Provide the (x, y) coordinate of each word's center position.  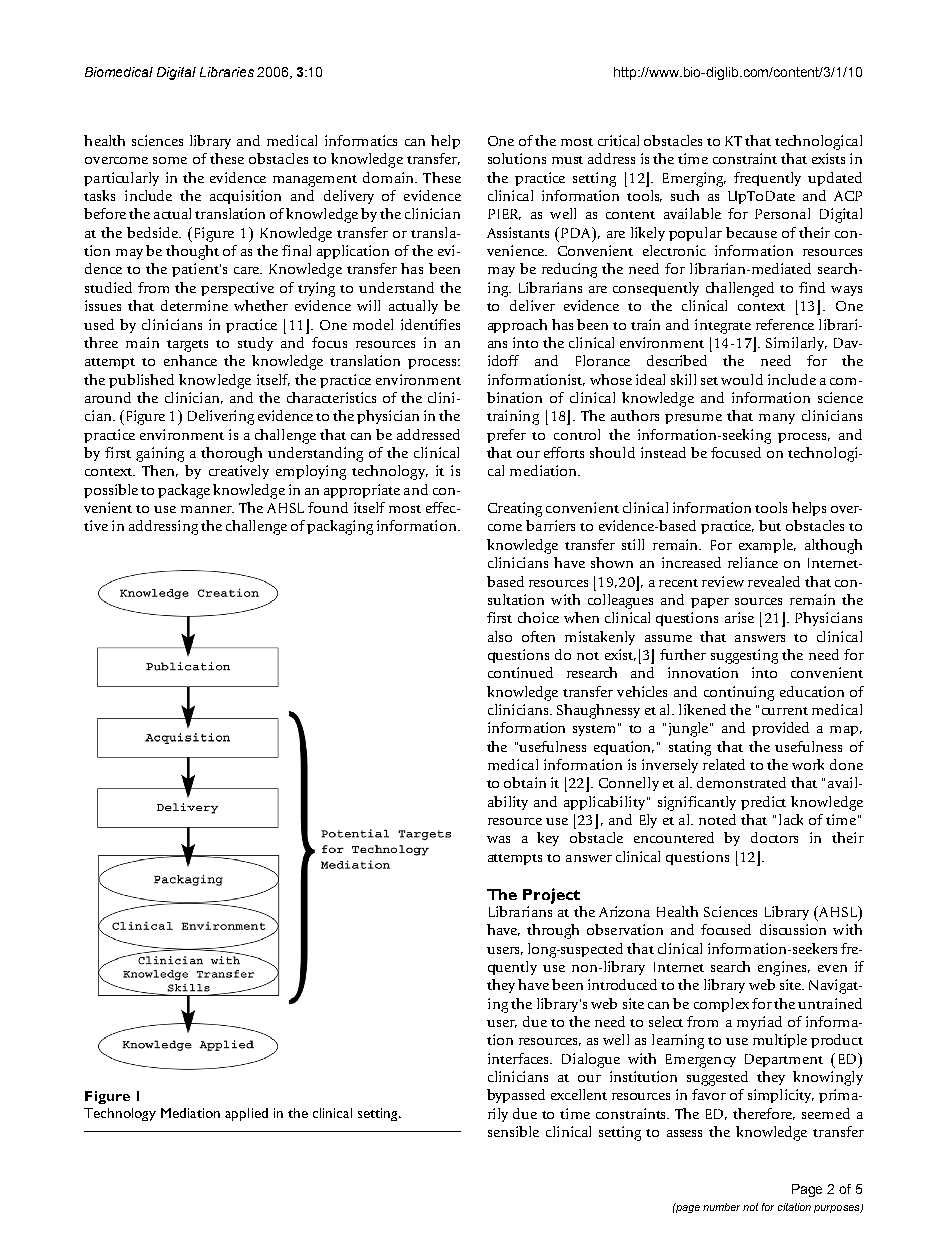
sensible (513, 1131)
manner (207, 509)
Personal (782, 213)
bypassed (516, 1096)
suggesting (744, 656)
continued (520, 672)
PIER (504, 214)
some (170, 160)
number (721, 1207)
